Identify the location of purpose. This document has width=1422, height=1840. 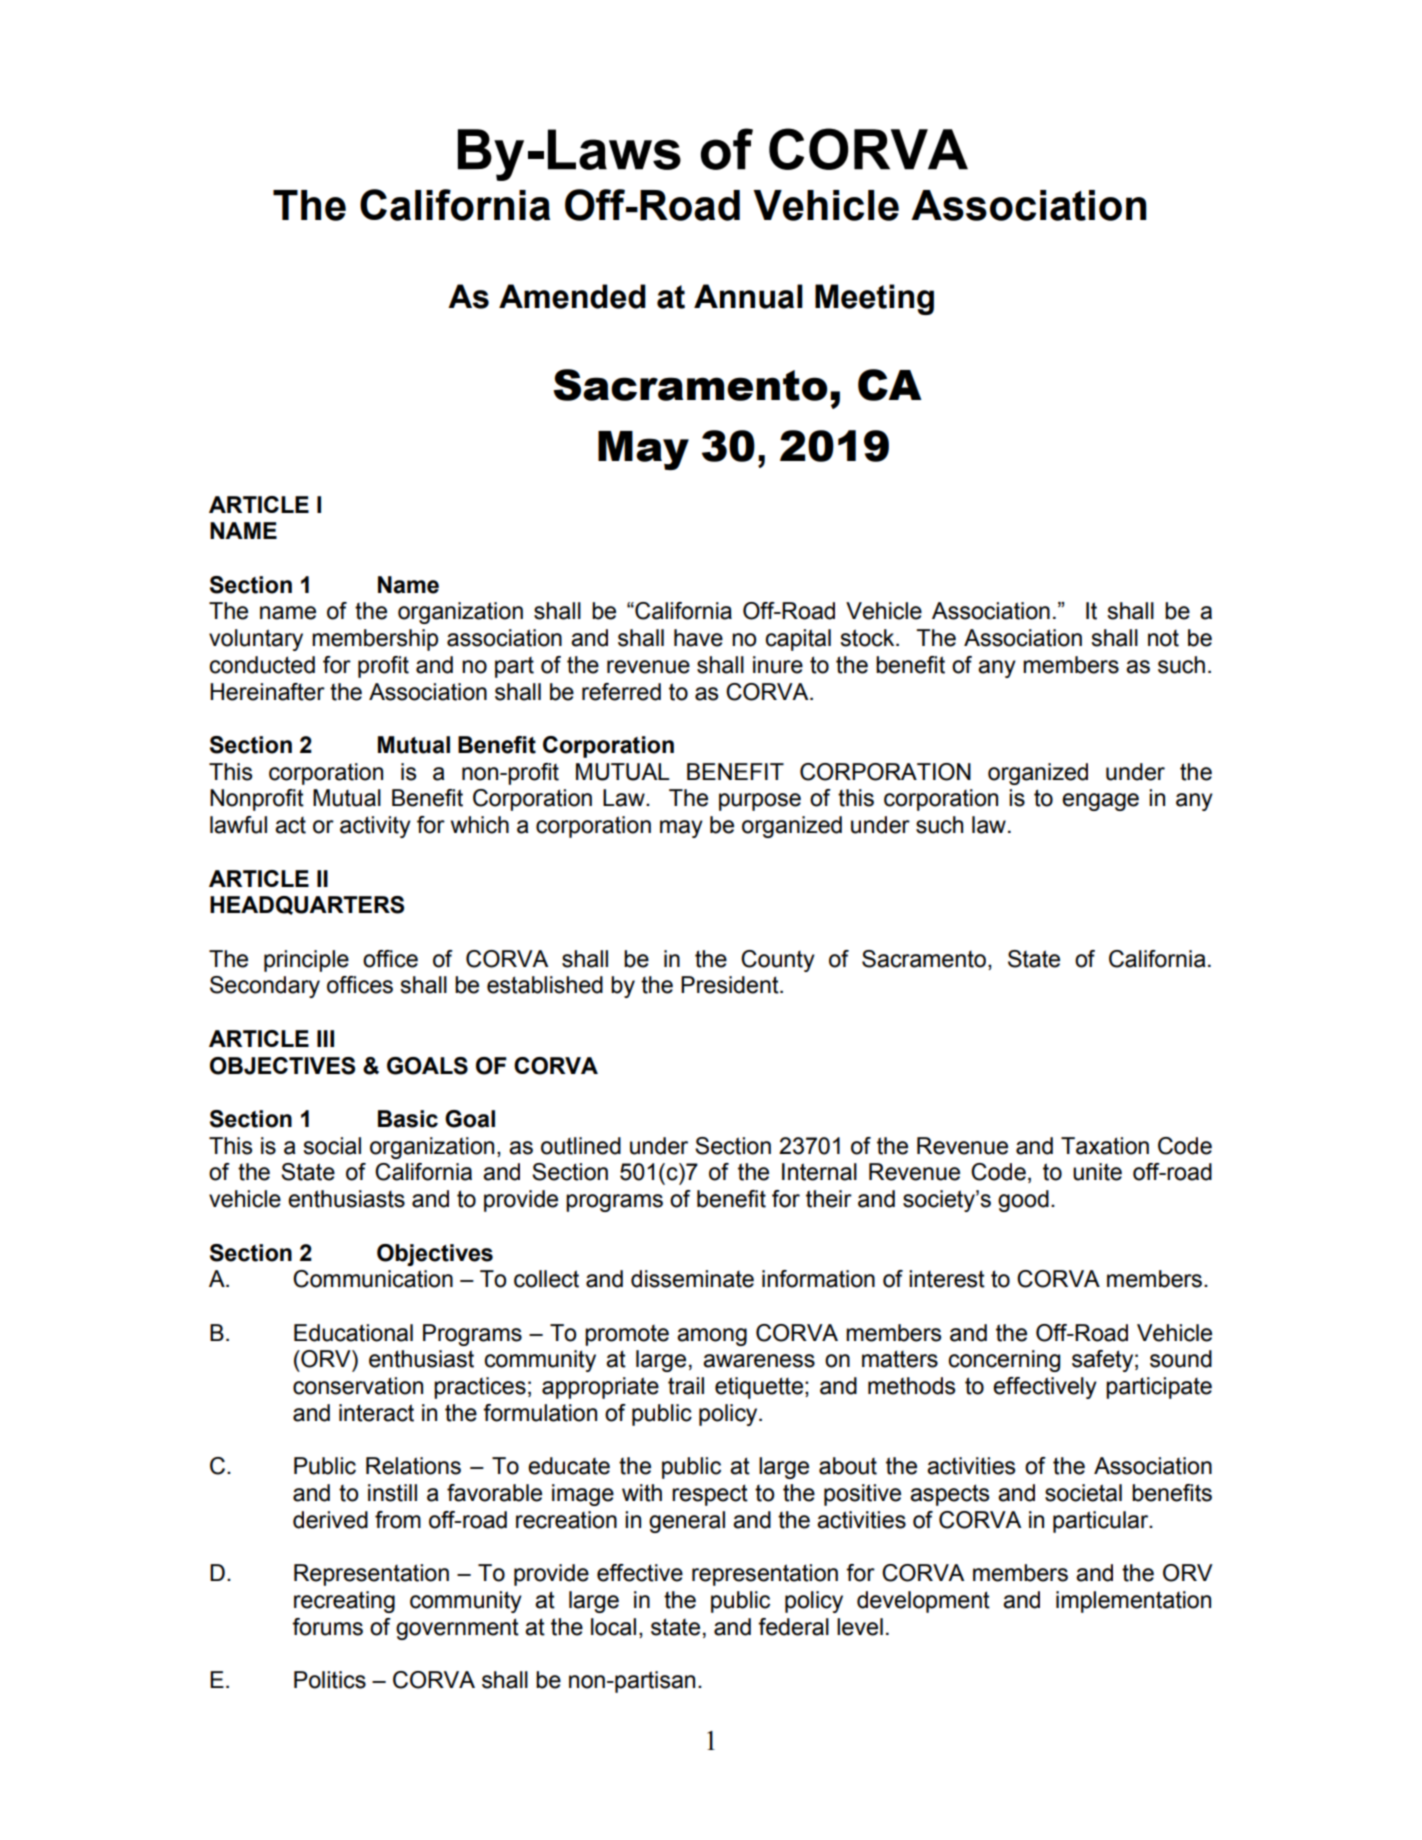
(760, 802).
